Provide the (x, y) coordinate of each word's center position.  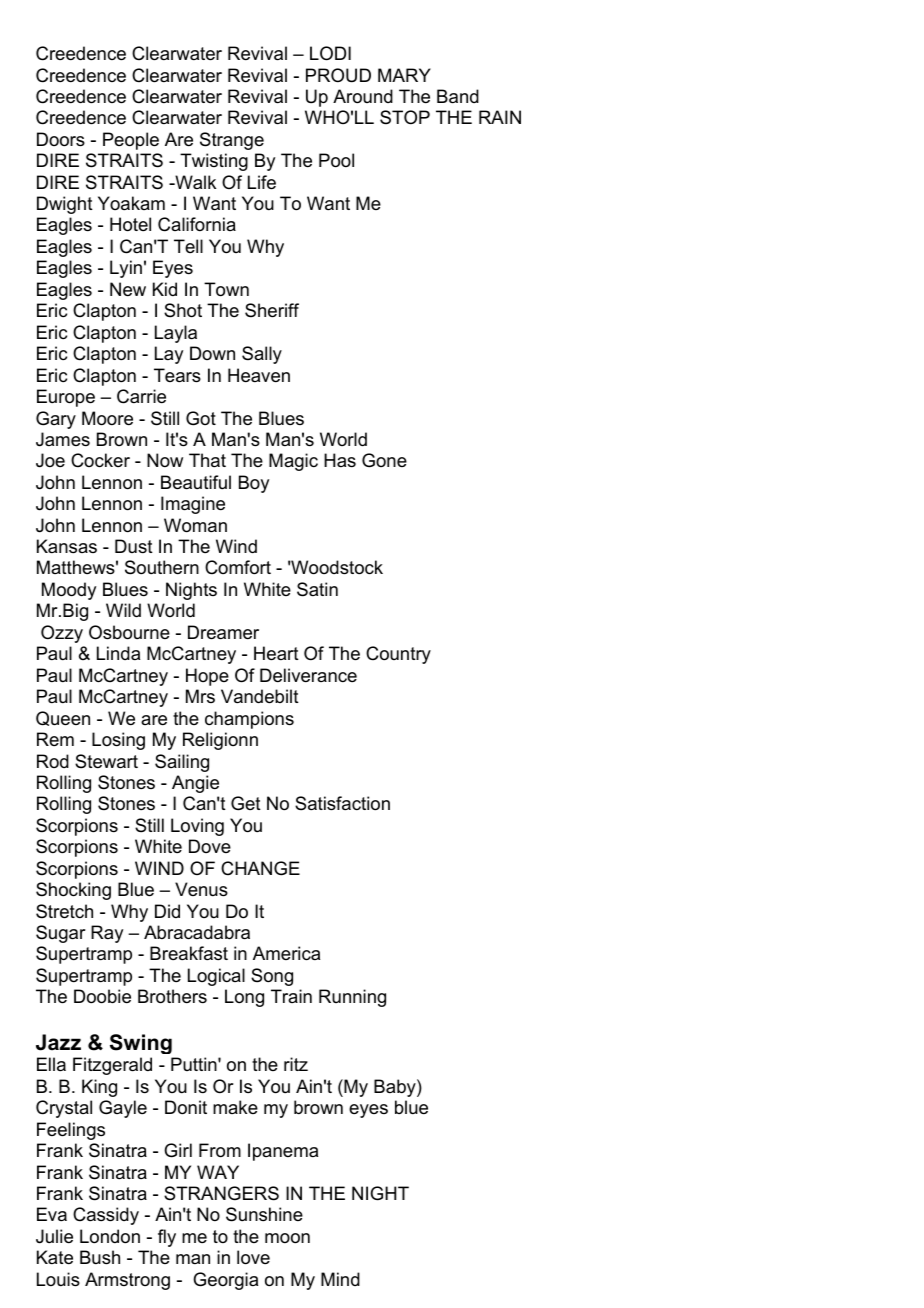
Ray (107, 934)
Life (262, 182)
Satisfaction (342, 803)
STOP (405, 117)
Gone (384, 460)
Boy (254, 484)
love (253, 1257)
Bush (100, 1257)
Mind (340, 1279)
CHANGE (260, 868)
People (131, 141)
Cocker (100, 460)
